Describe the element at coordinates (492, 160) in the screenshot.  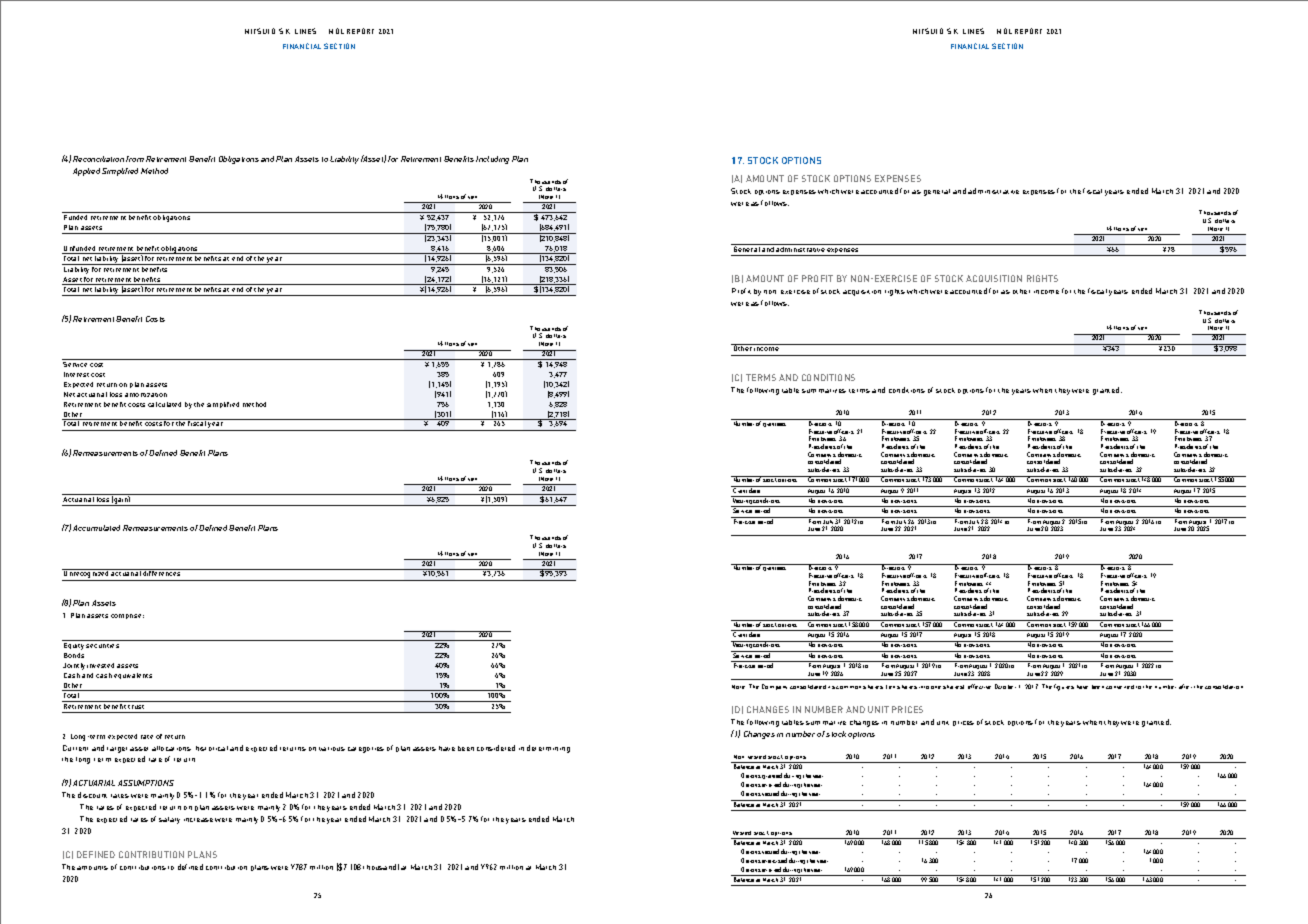
I see `Including` at that location.
